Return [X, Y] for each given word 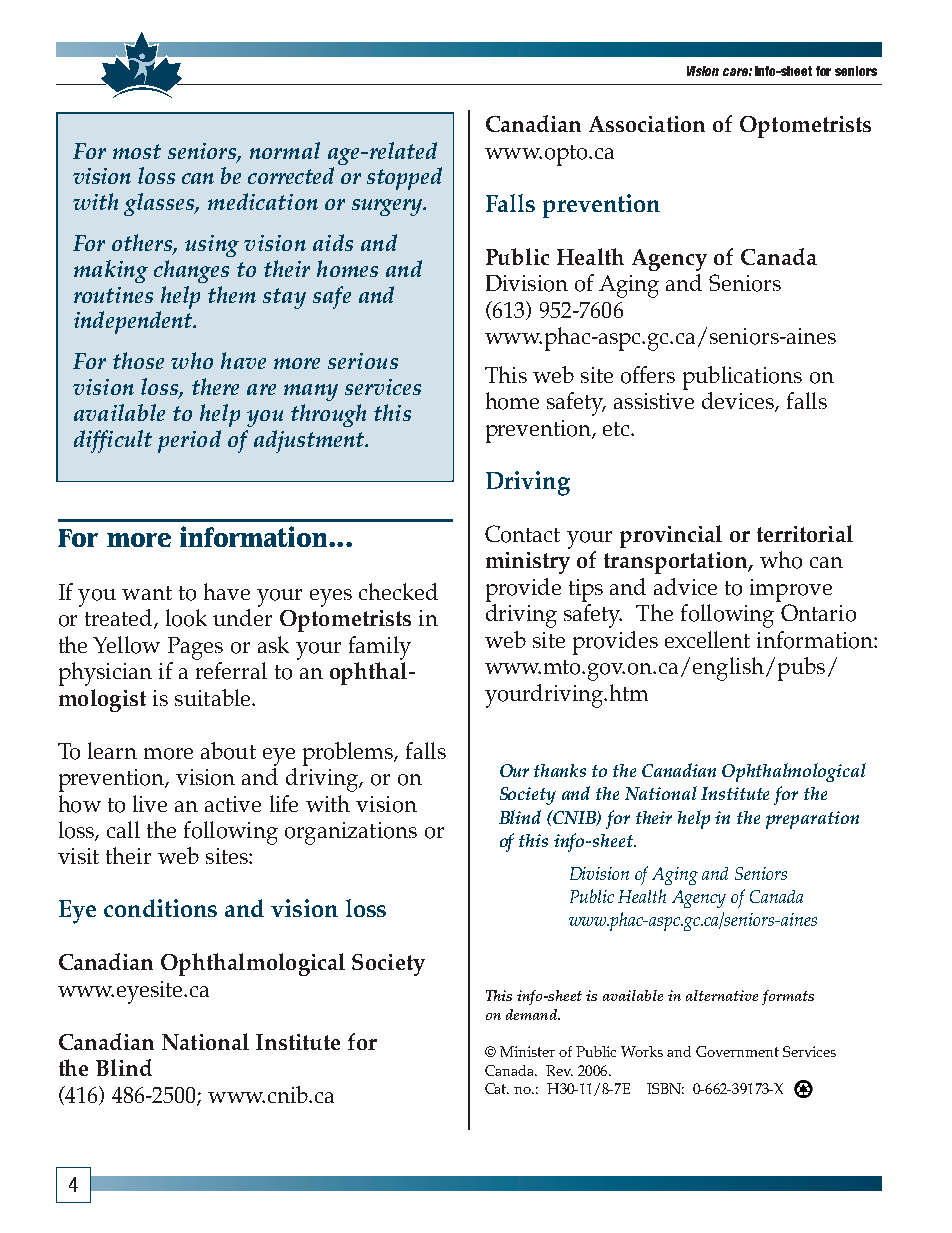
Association [647, 124]
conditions [160, 908]
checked [398, 591]
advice [685, 586]
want [147, 593]
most [137, 151]
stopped [404, 178]
